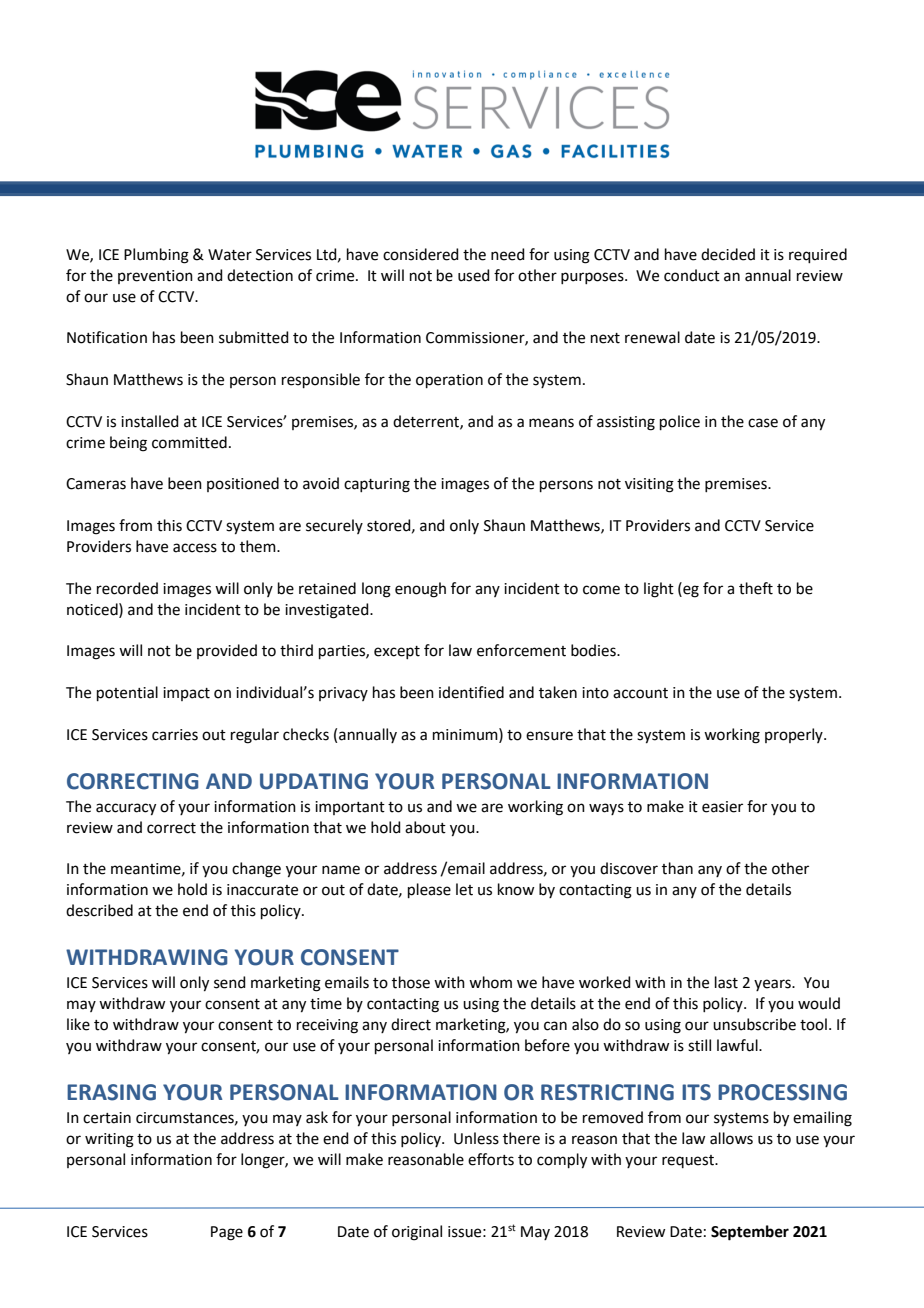 The image size is (924, 1308). What do you see at coordinates (474, 275) in the image?
I see `used` at bounding box center [474, 275].
